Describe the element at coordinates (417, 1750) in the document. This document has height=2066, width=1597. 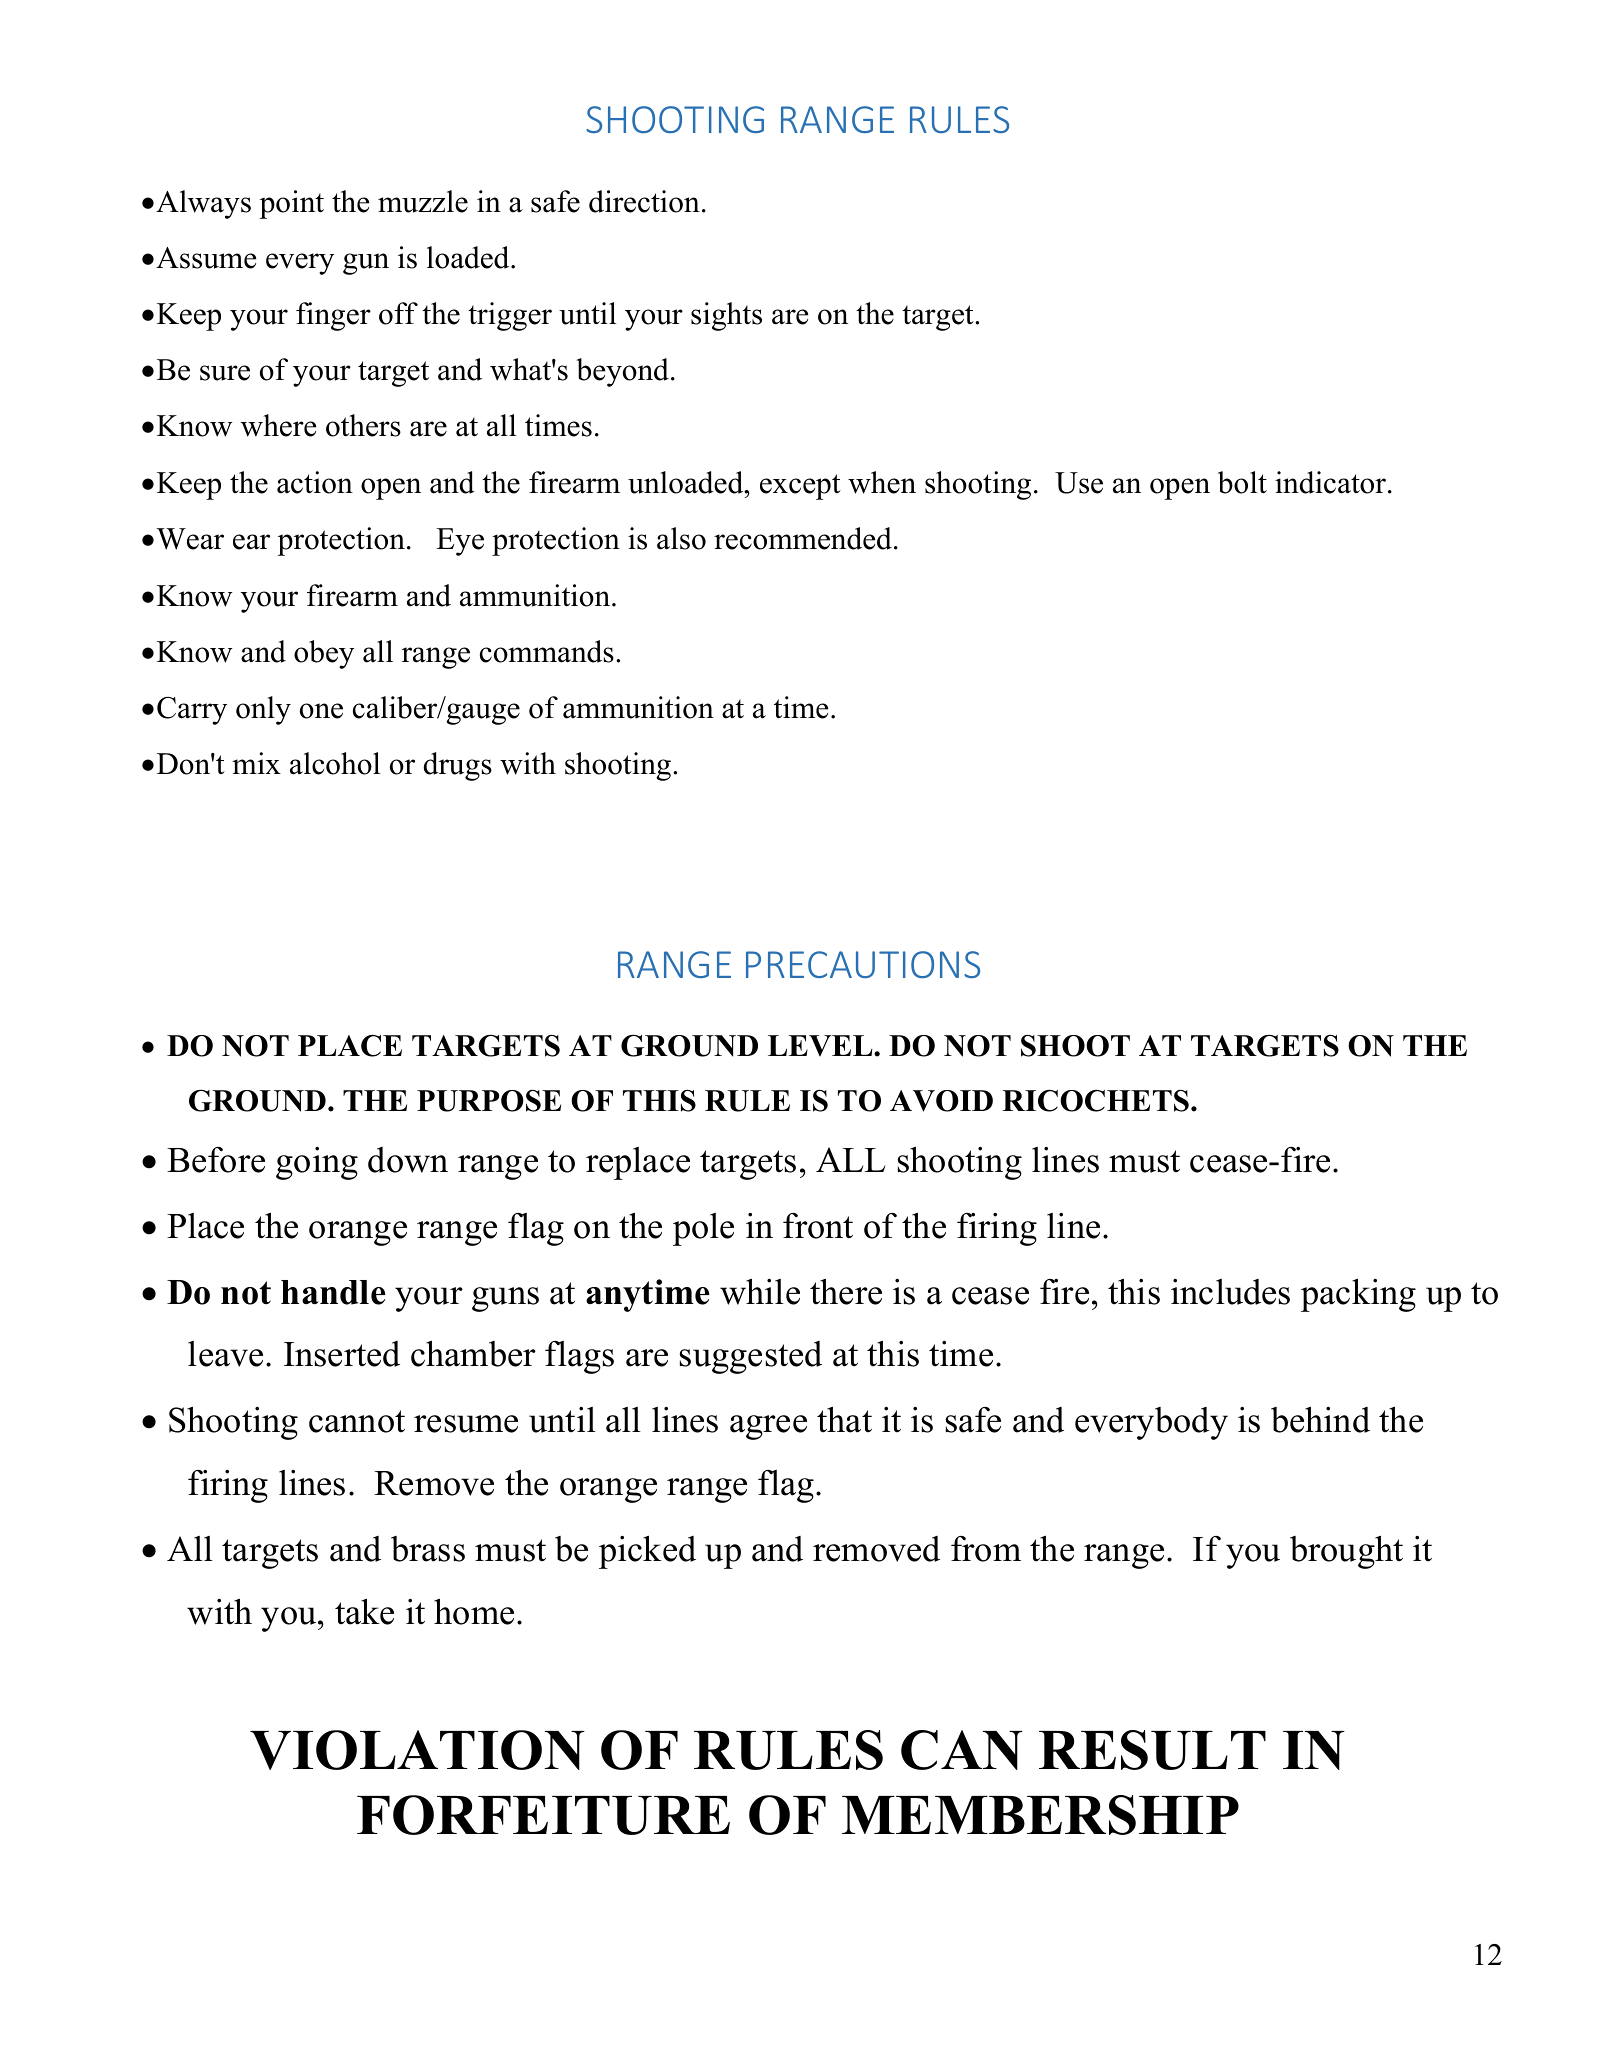
I see `VIOLATION` at that location.
